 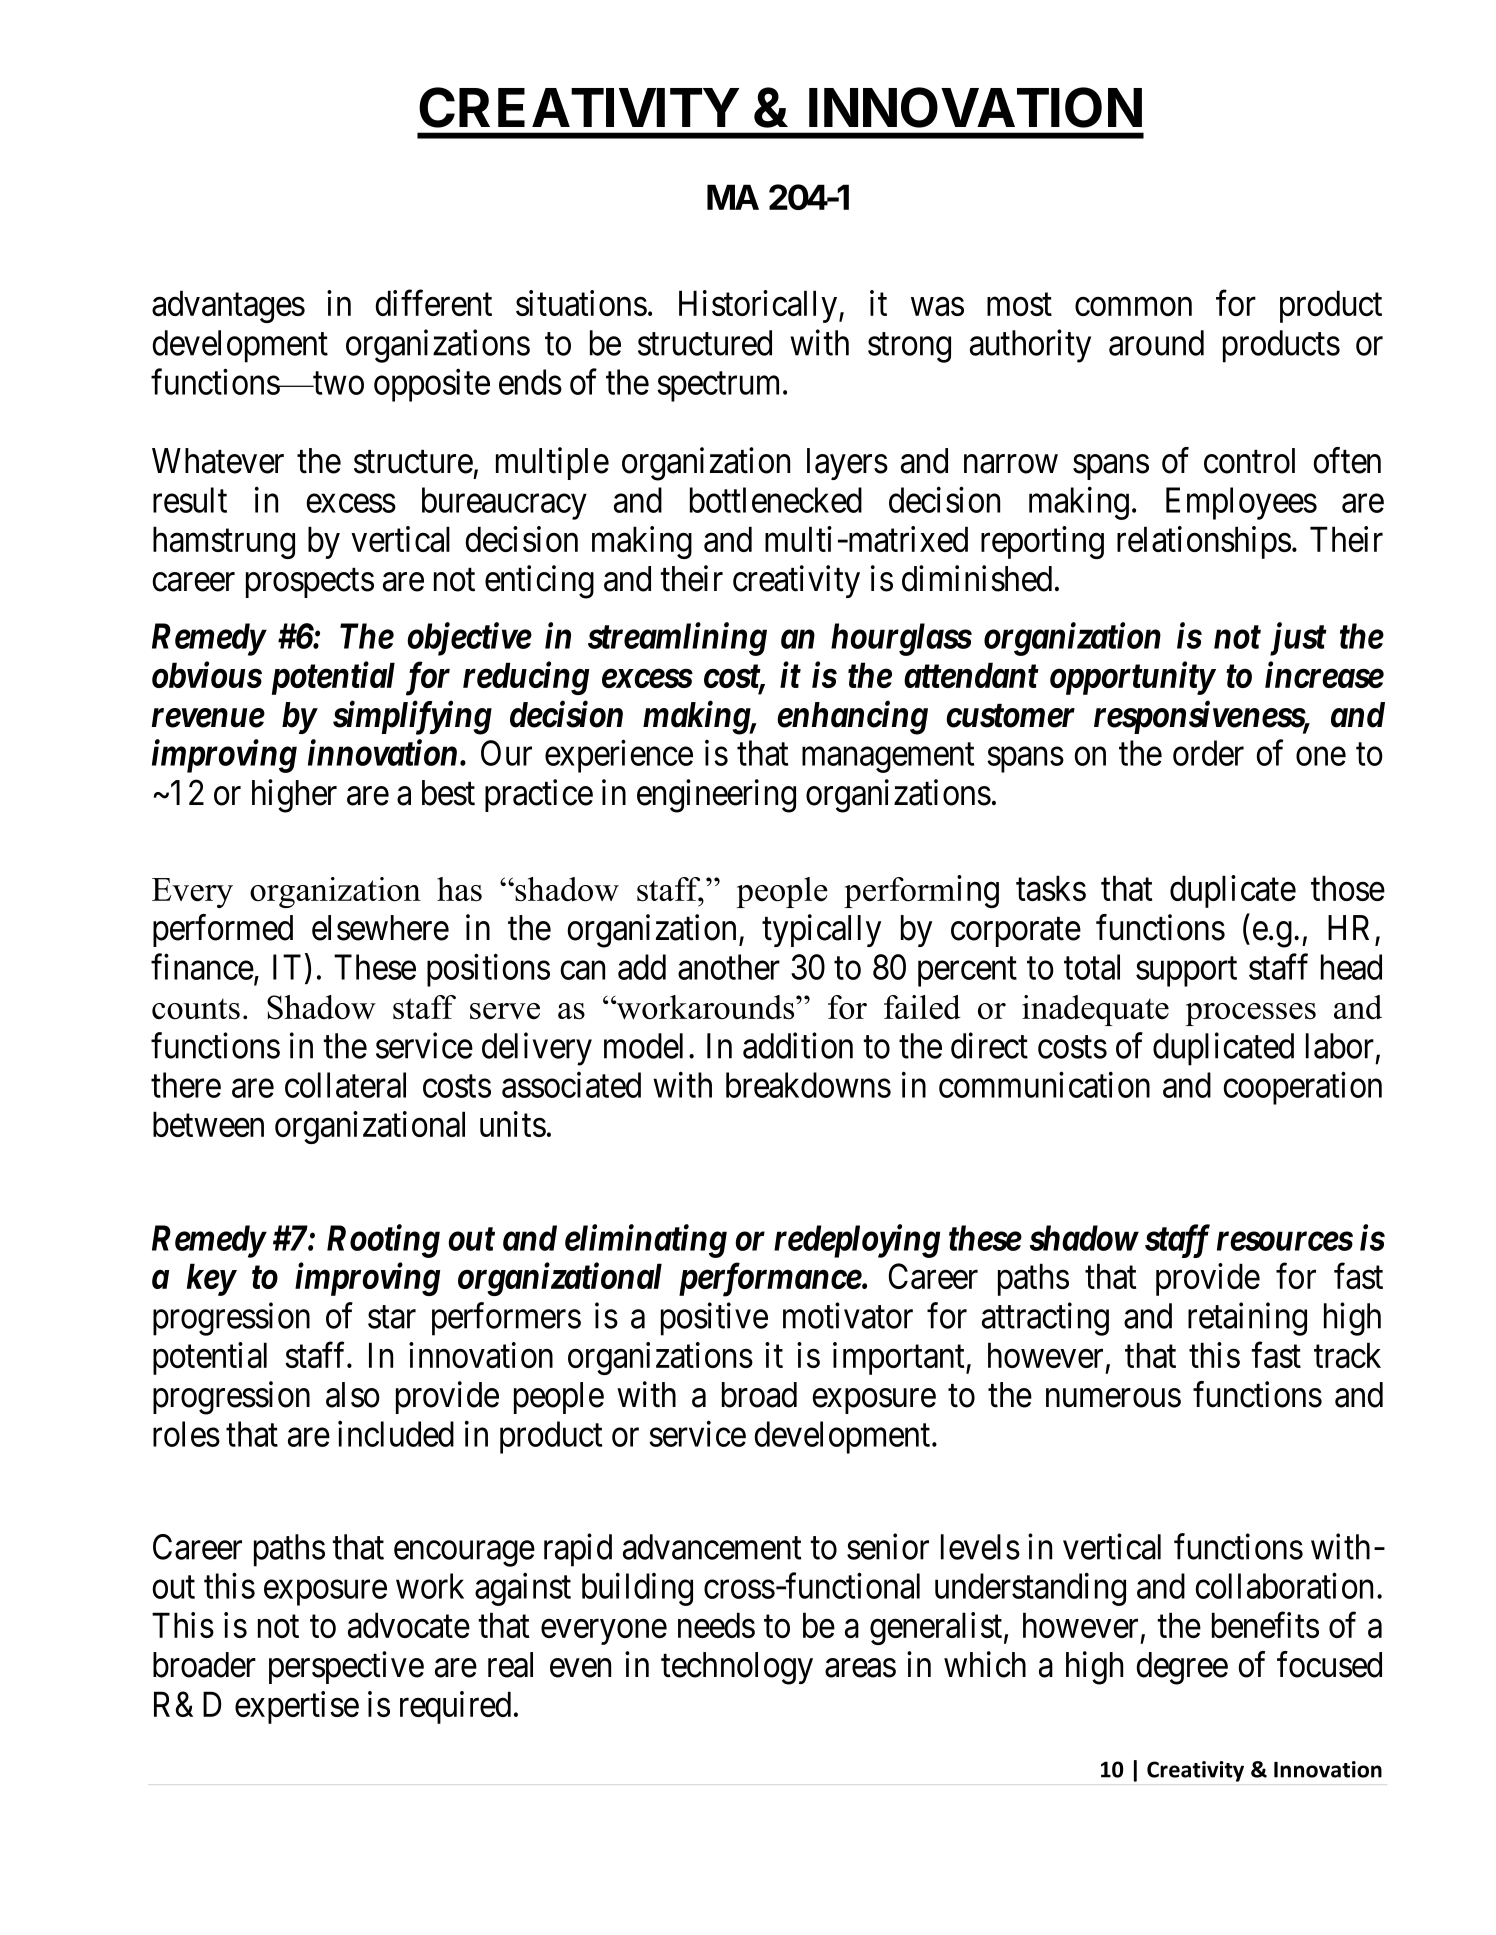 What do you see at coordinates (759, 306) in the page?
I see `Historically` at bounding box center [759, 306].
